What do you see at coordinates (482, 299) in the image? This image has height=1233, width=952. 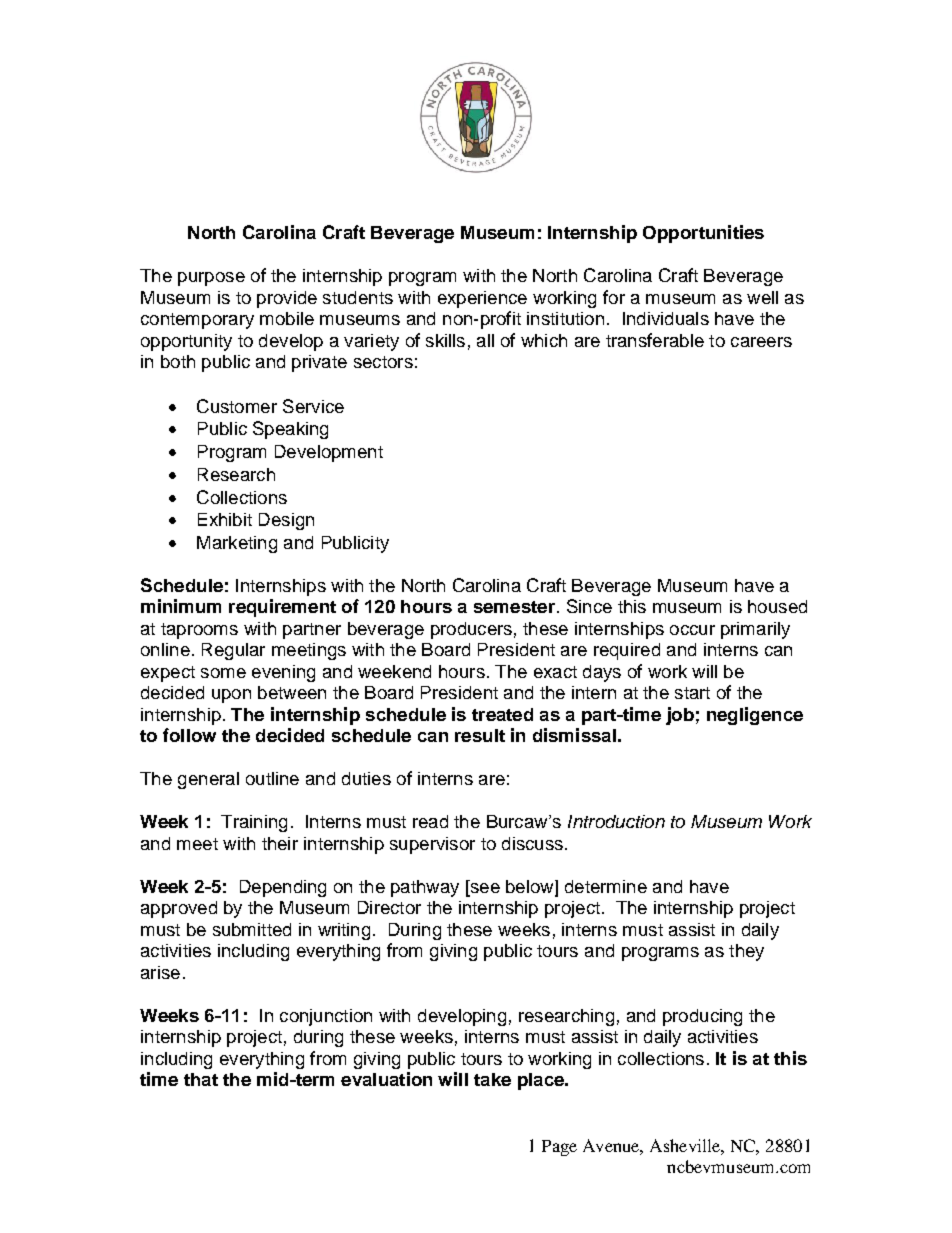 I see `experience` at bounding box center [482, 299].
